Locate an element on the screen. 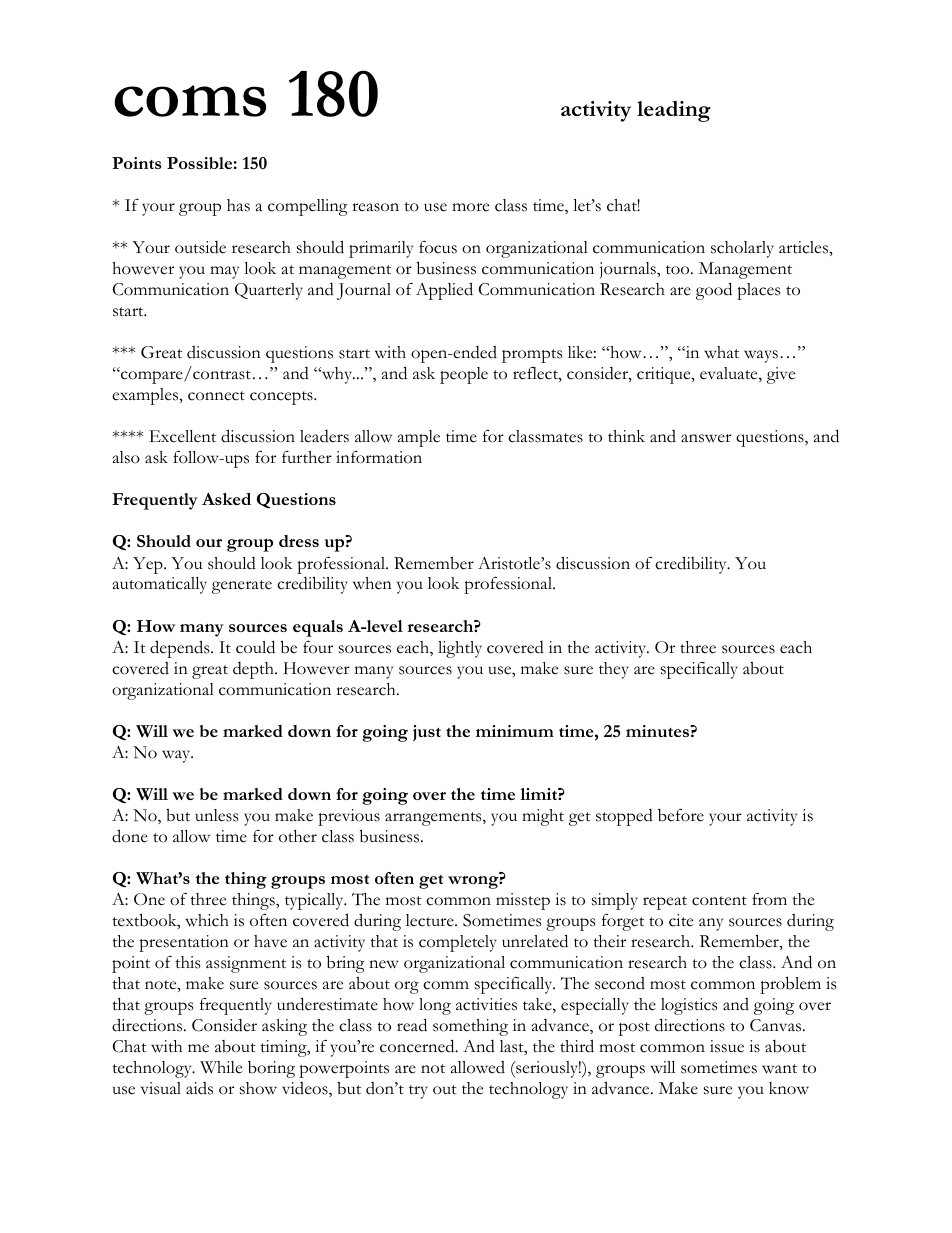 The width and height of the screenshot is (952, 1233). more is located at coordinates (470, 207).
